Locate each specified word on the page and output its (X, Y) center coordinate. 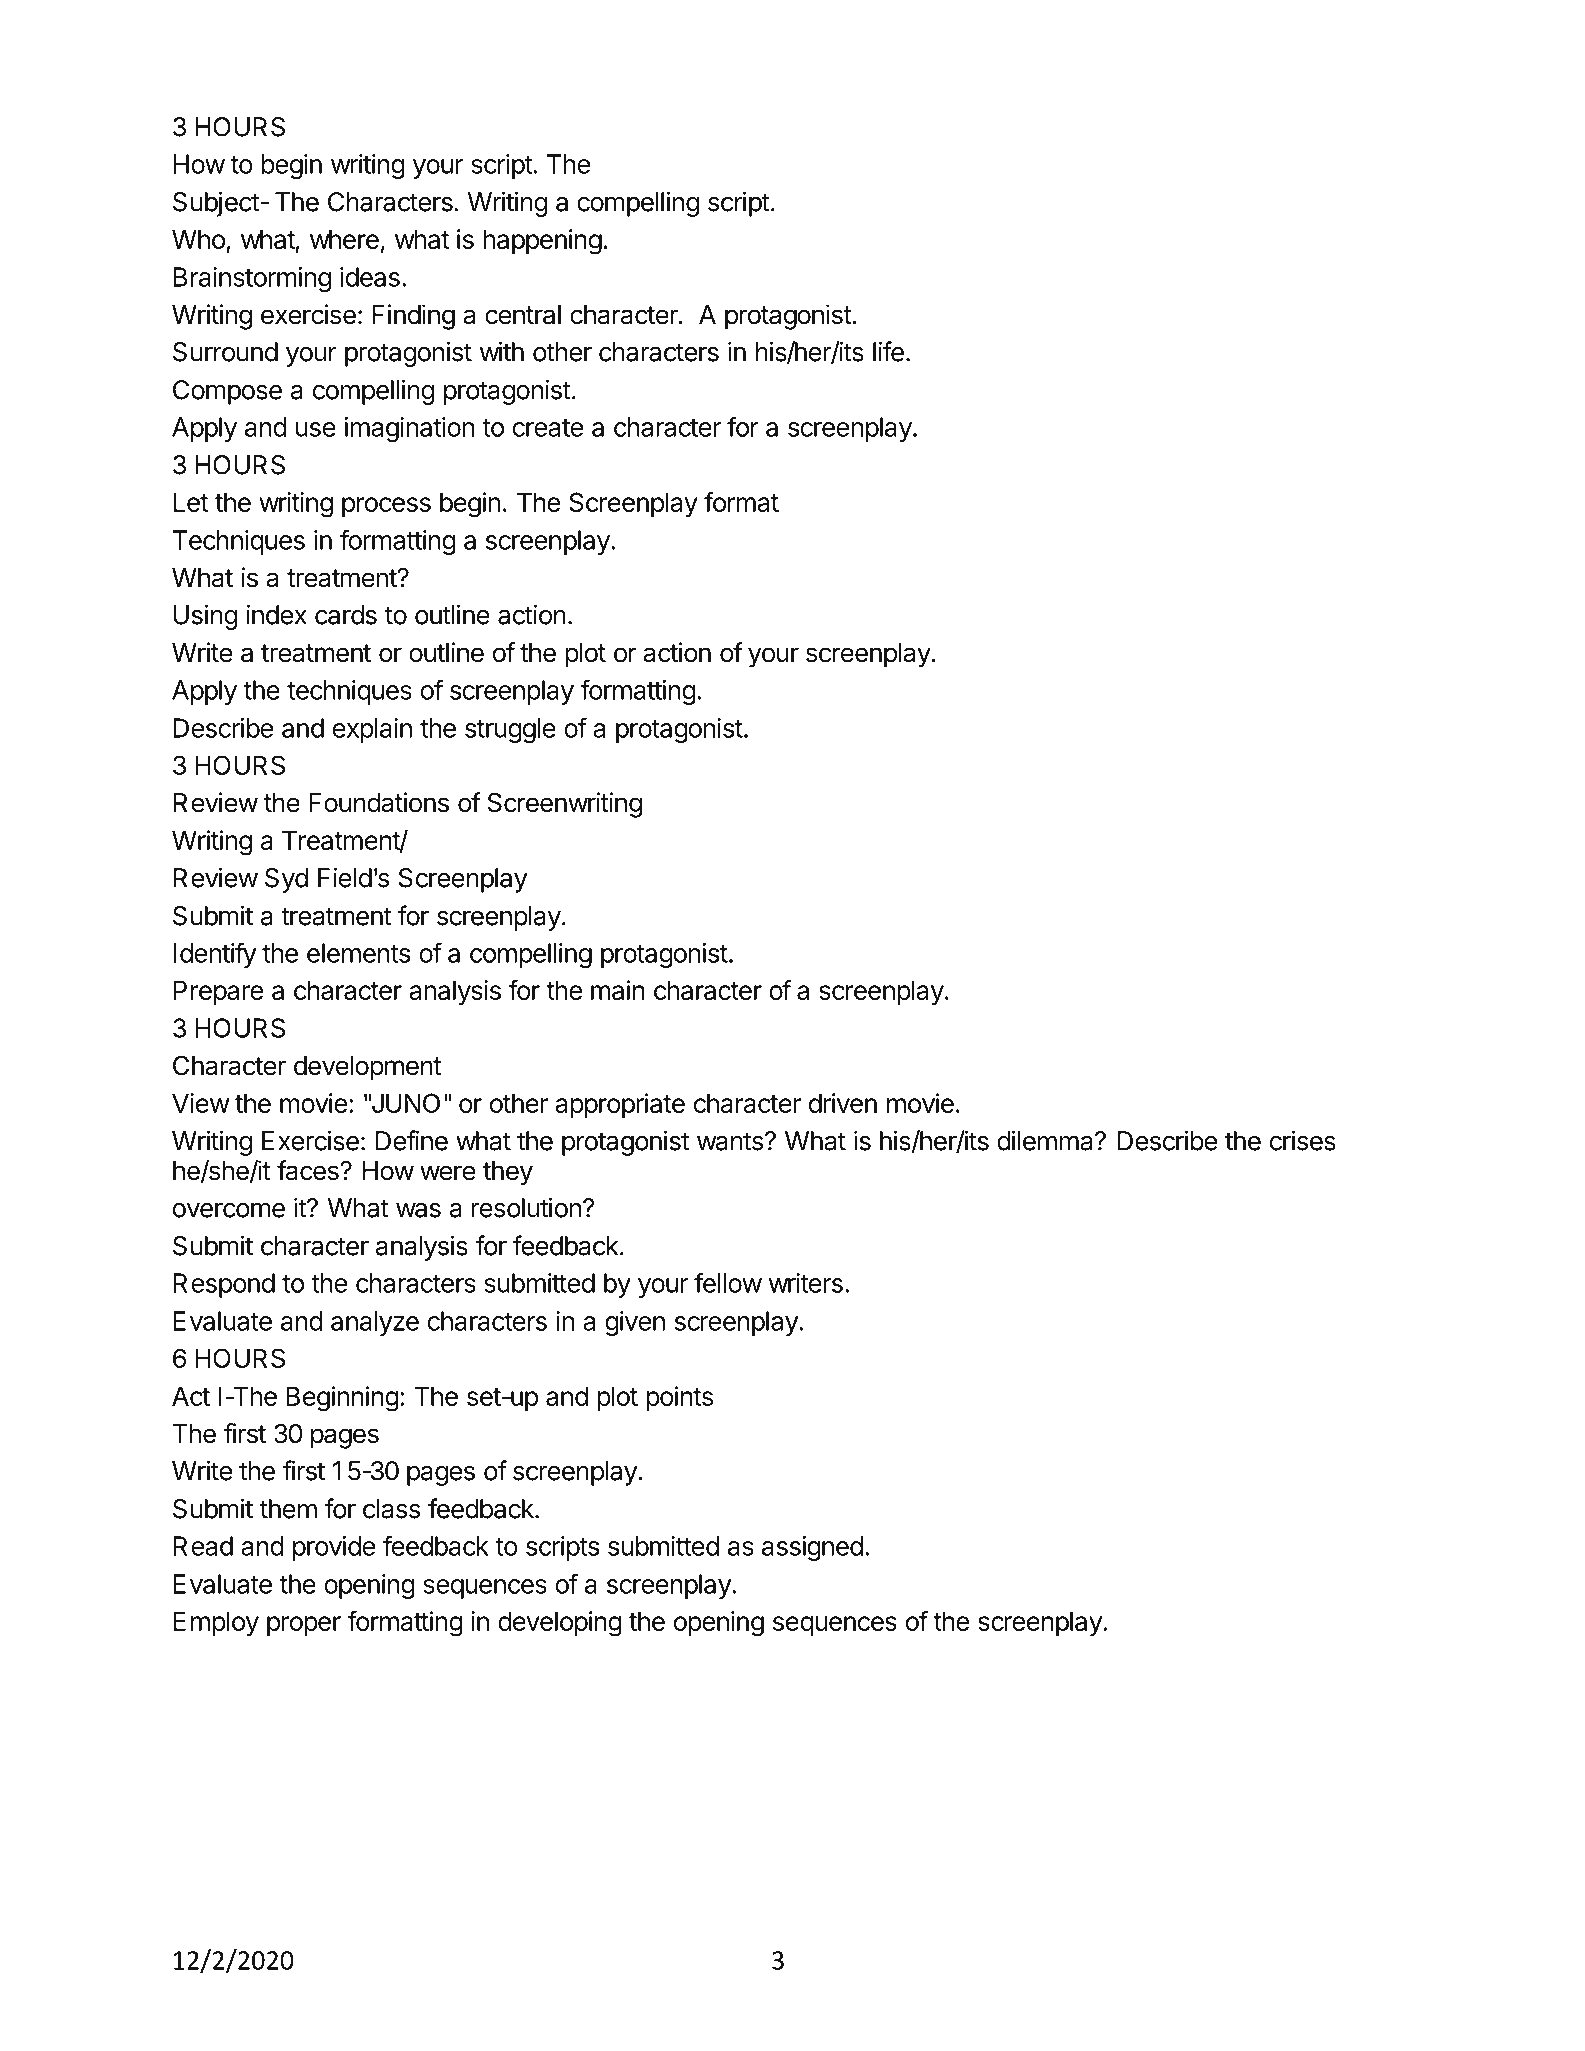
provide (334, 1548)
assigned (812, 1548)
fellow (728, 1282)
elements (358, 953)
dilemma (1046, 1140)
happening (542, 242)
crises (1303, 1140)
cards (346, 615)
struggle (510, 730)
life (888, 351)
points (679, 1398)
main (618, 990)
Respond (224, 1285)
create (548, 428)
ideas (370, 277)
